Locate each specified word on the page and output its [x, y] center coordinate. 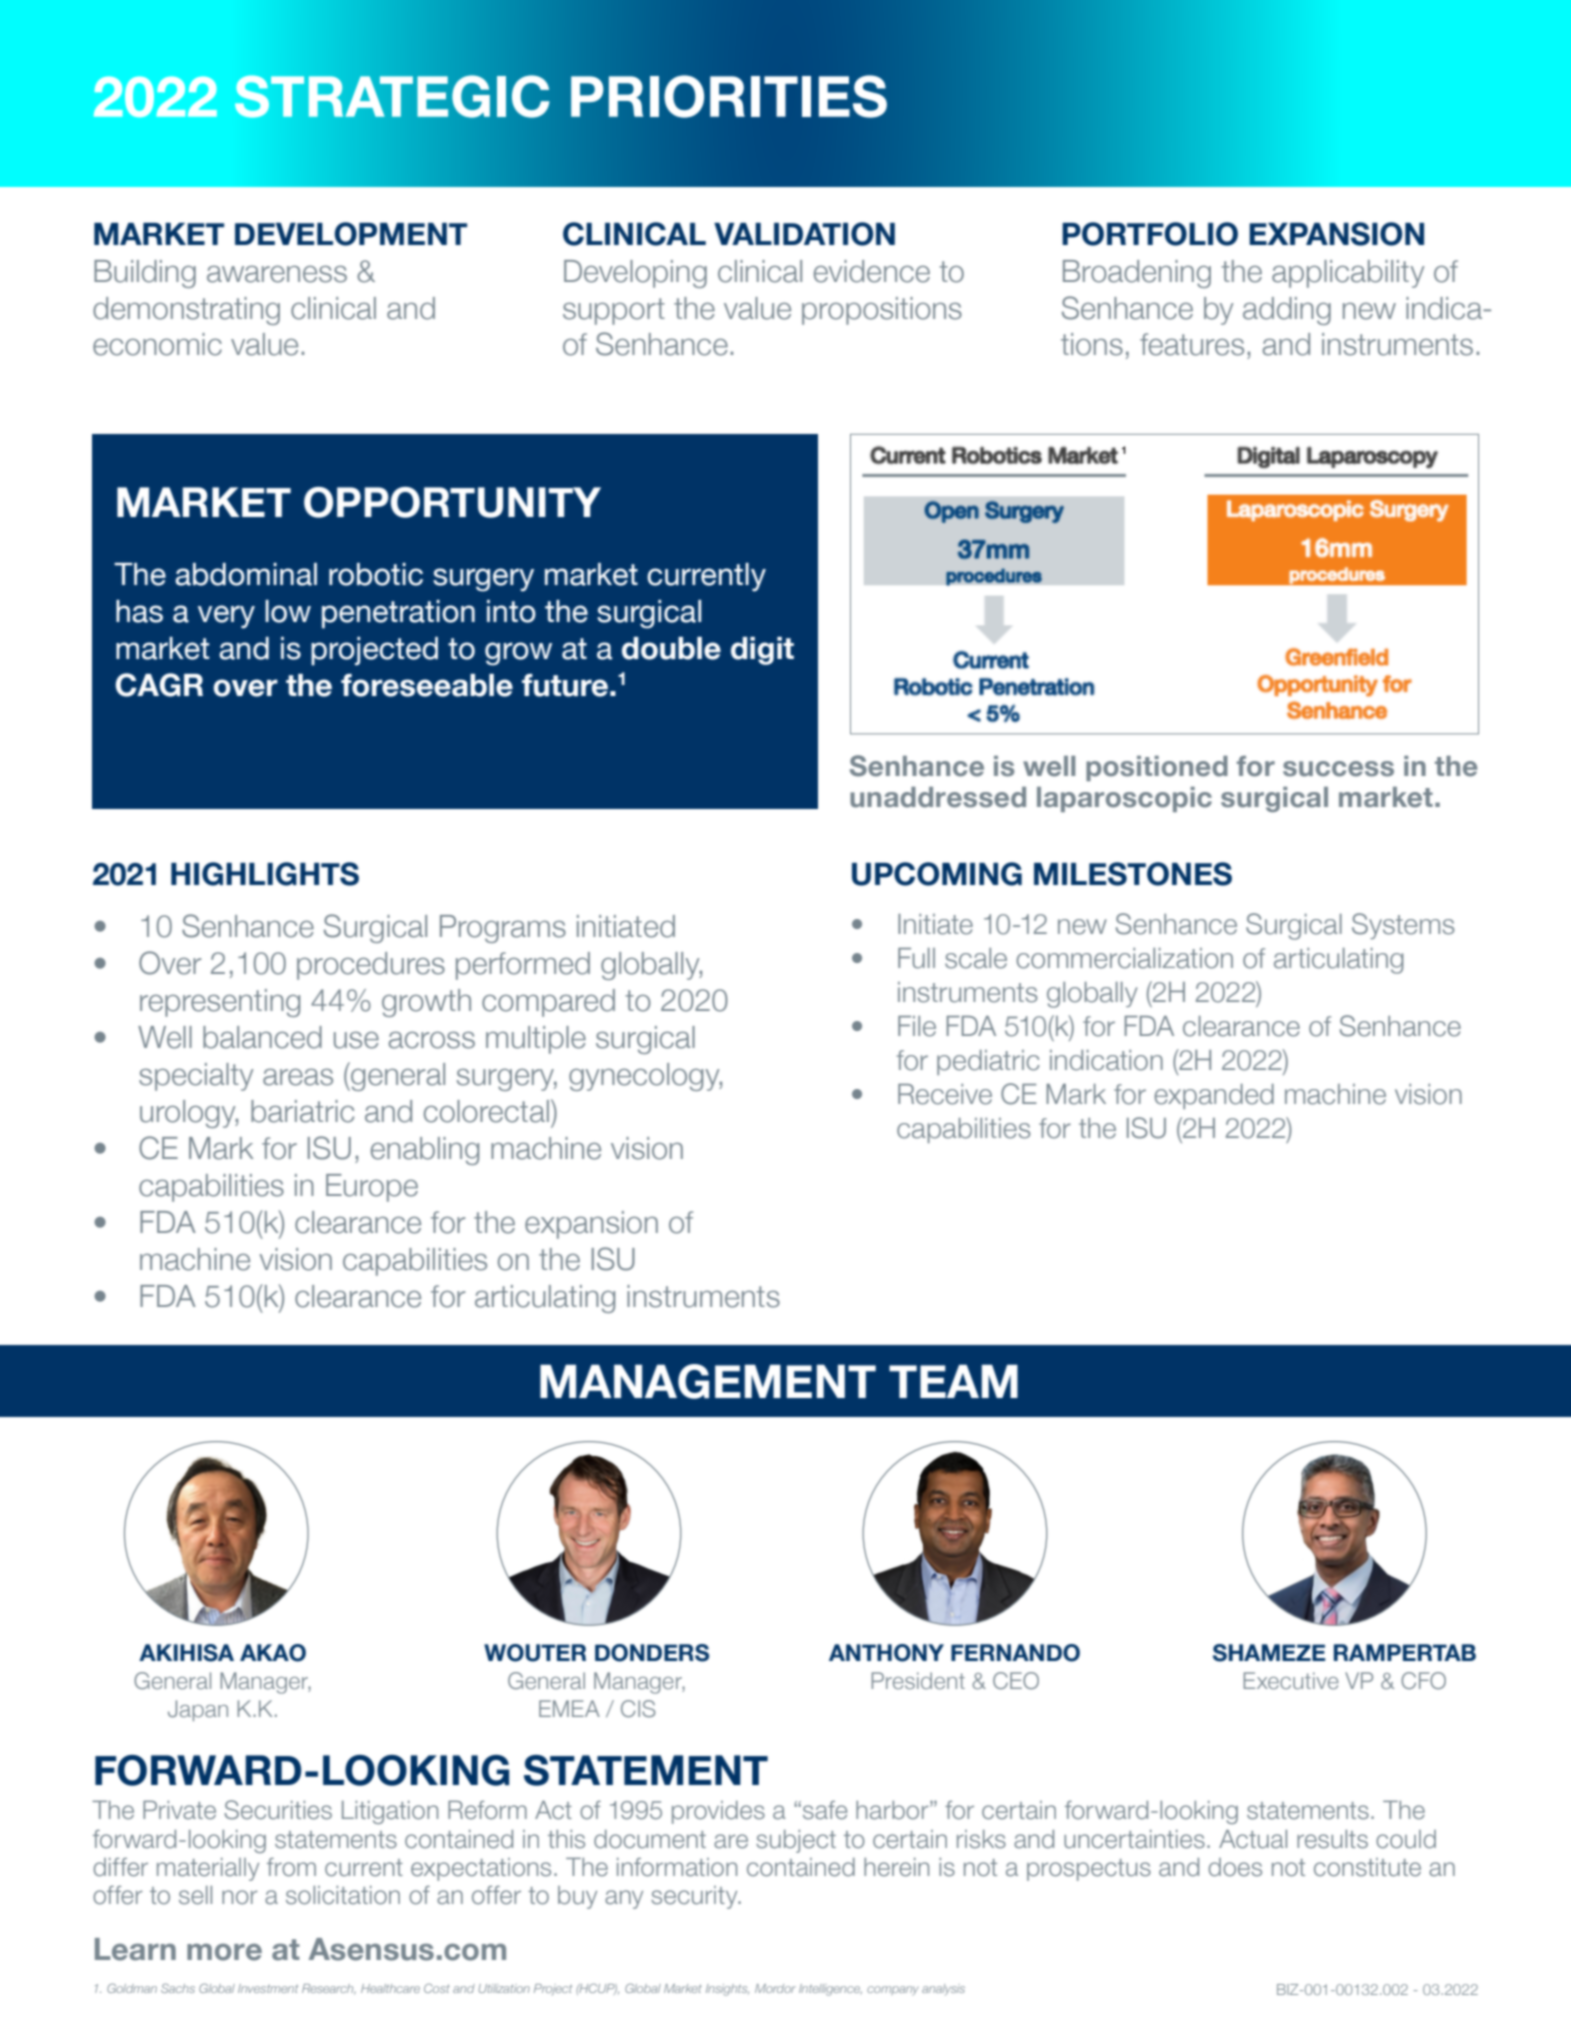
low [288, 611]
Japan [198, 1710]
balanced [262, 1037]
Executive [1291, 1680]
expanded [1214, 1096]
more [224, 1952]
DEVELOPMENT [351, 234]
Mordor [775, 1988]
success [1338, 769]
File [917, 1026]
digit [762, 651]
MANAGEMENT [708, 1381]
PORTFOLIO [1150, 234]
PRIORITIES [729, 96]
